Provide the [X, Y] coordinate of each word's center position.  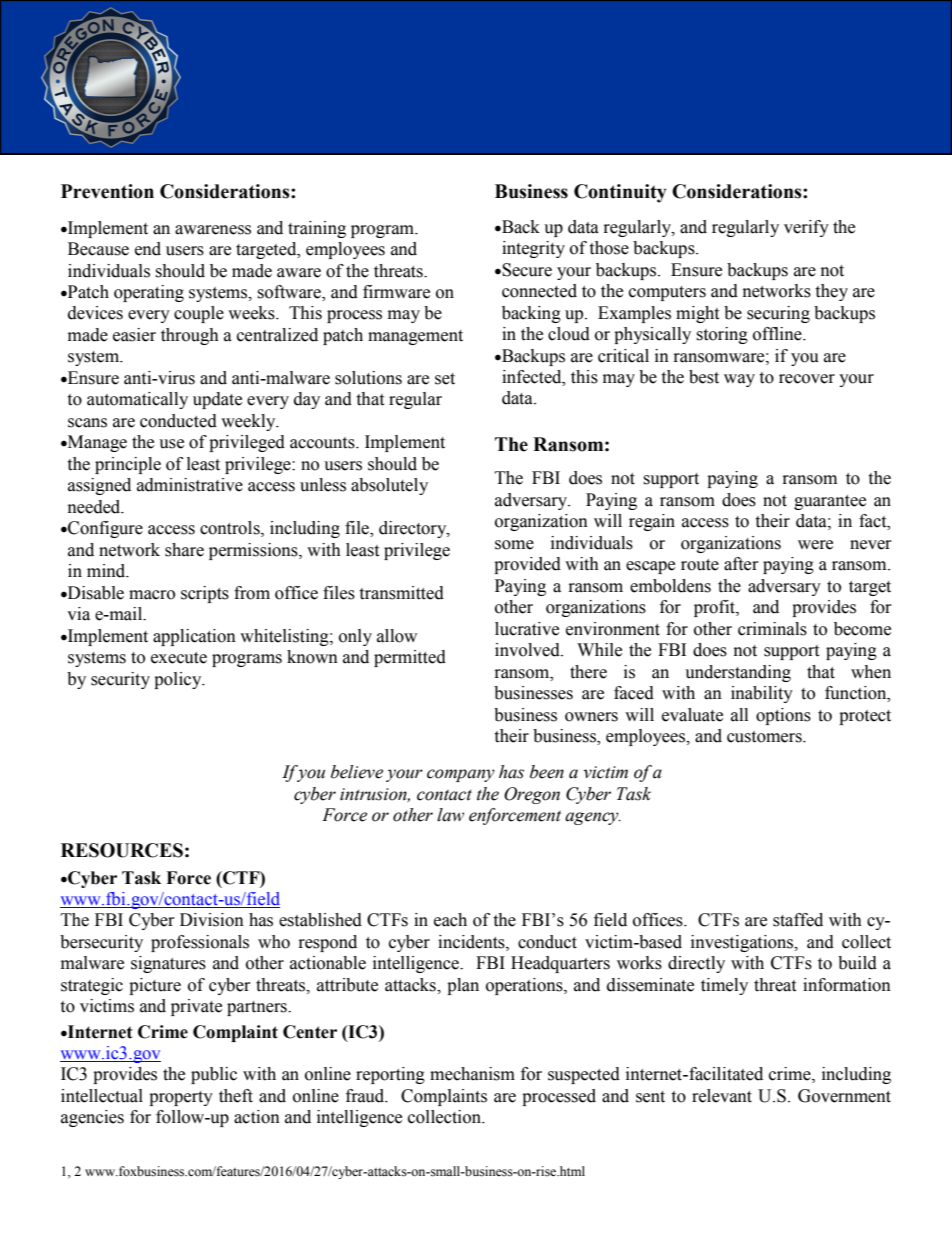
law [450, 815]
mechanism [472, 1074]
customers [765, 737]
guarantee [830, 502]
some [514, 545]
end [148, 249]
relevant [722, 1096]
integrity [533, 249]
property [181, 1098]
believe [357, 772]
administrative [190, 485]
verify [806, 228]
